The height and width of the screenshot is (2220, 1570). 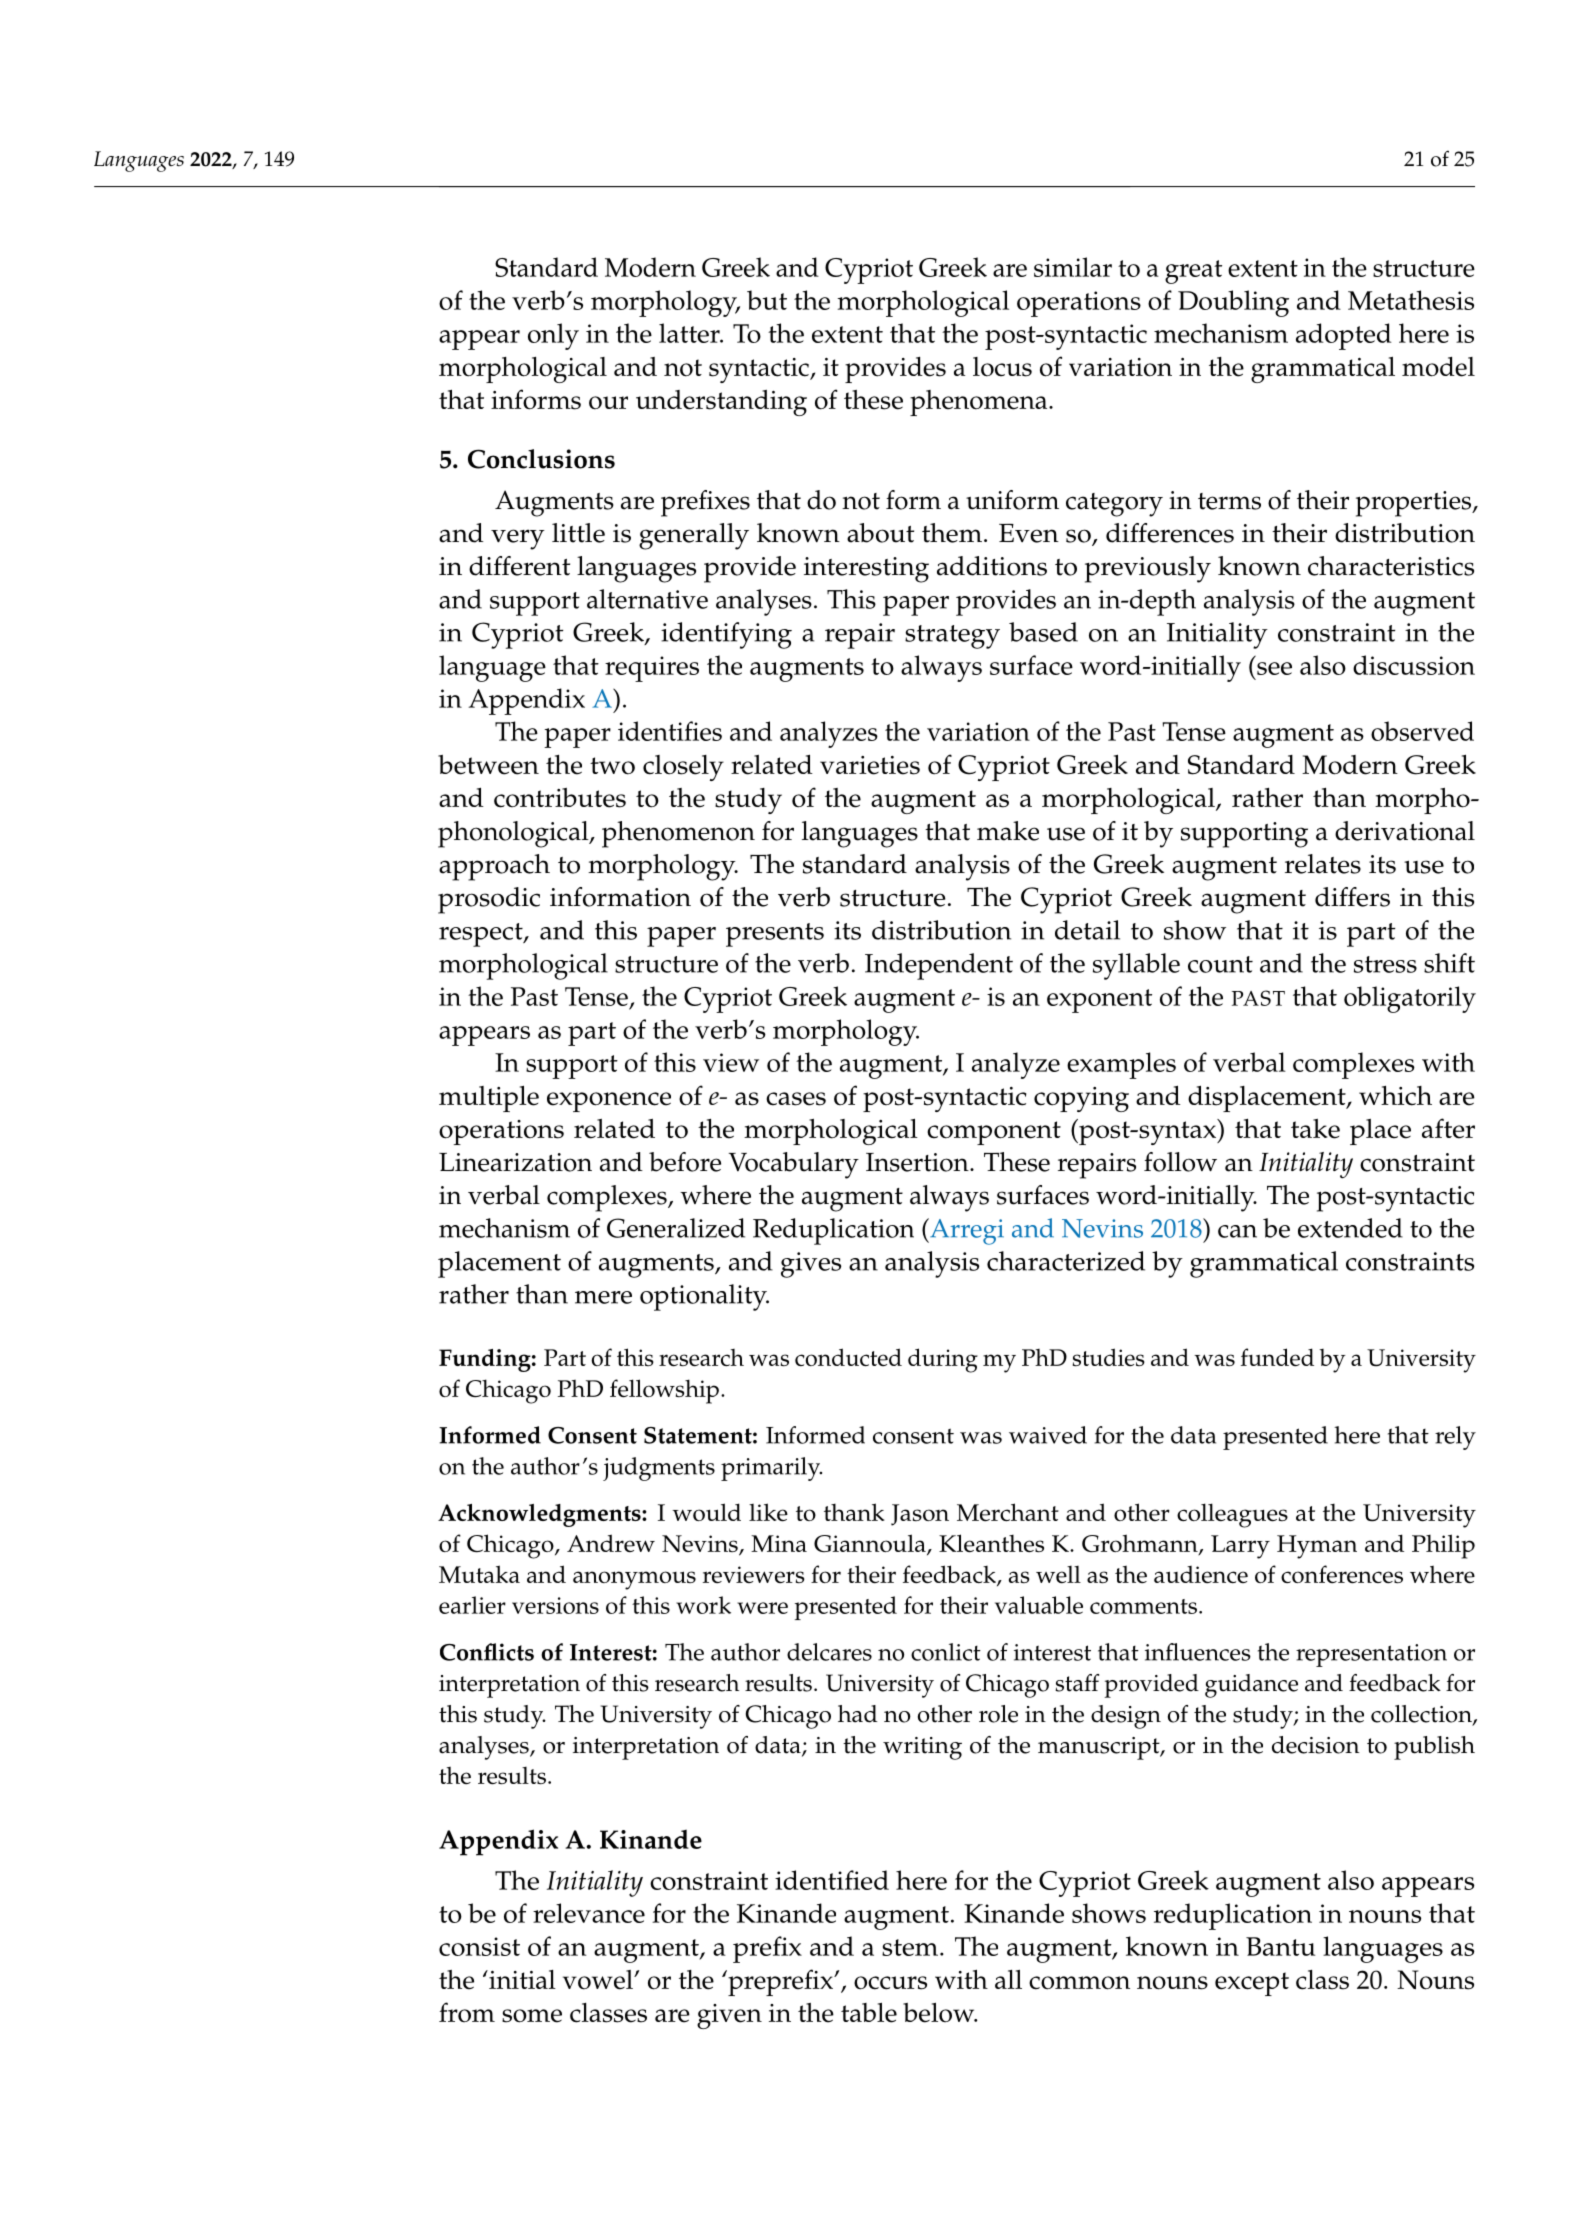 What do you see at coordinates (599, 1980) in the screenshot?
I see `vowel` at bounding box center [599, 1980].
